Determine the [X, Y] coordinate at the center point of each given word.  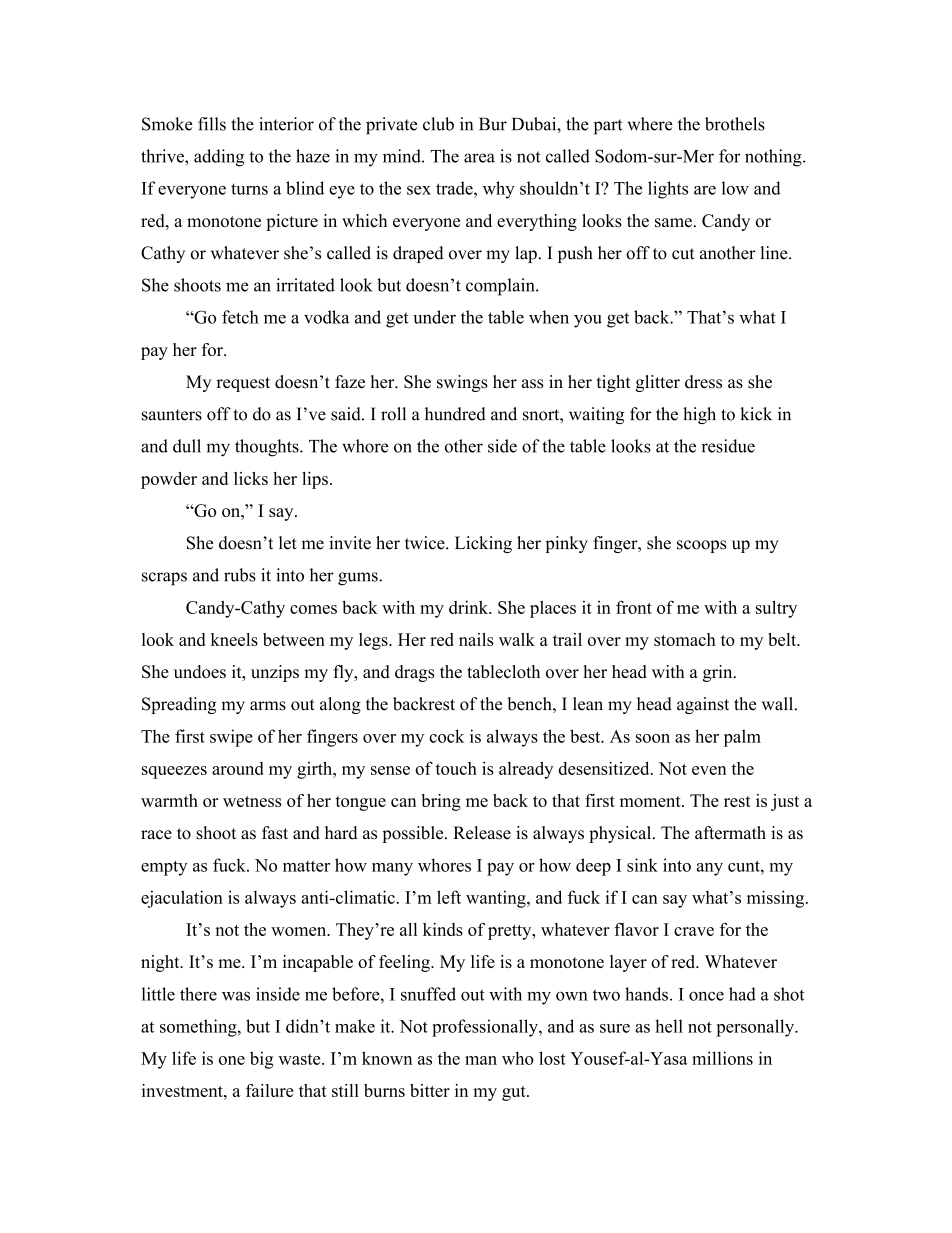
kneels [234, 639]
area [479, 158]
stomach [685, 639]
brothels [735, 124]
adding [219, 158]
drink [470, 607]
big [261, 1060]
